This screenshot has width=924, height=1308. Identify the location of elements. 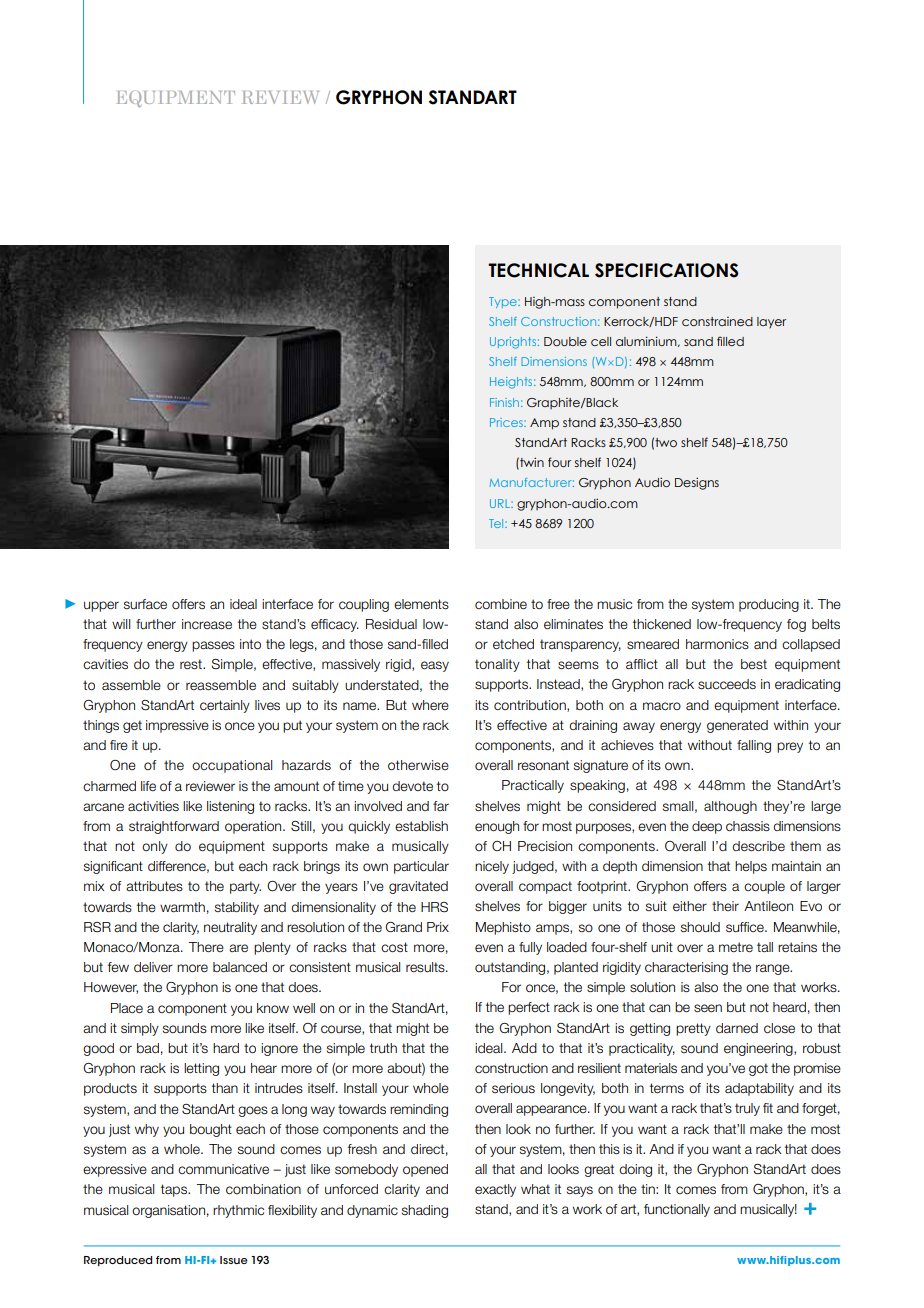
(421, 604).
